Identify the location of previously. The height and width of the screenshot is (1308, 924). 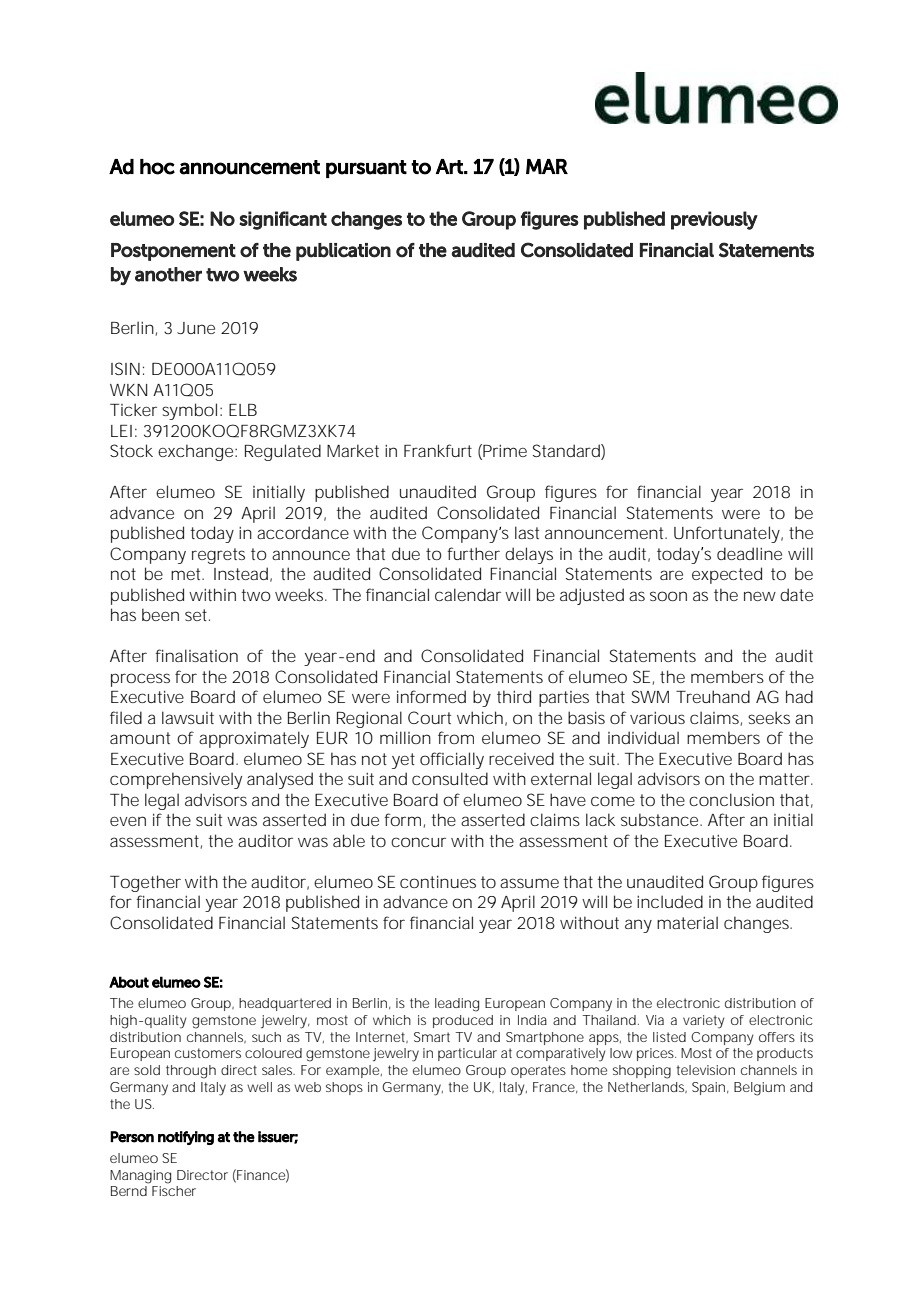
(714, 220).
